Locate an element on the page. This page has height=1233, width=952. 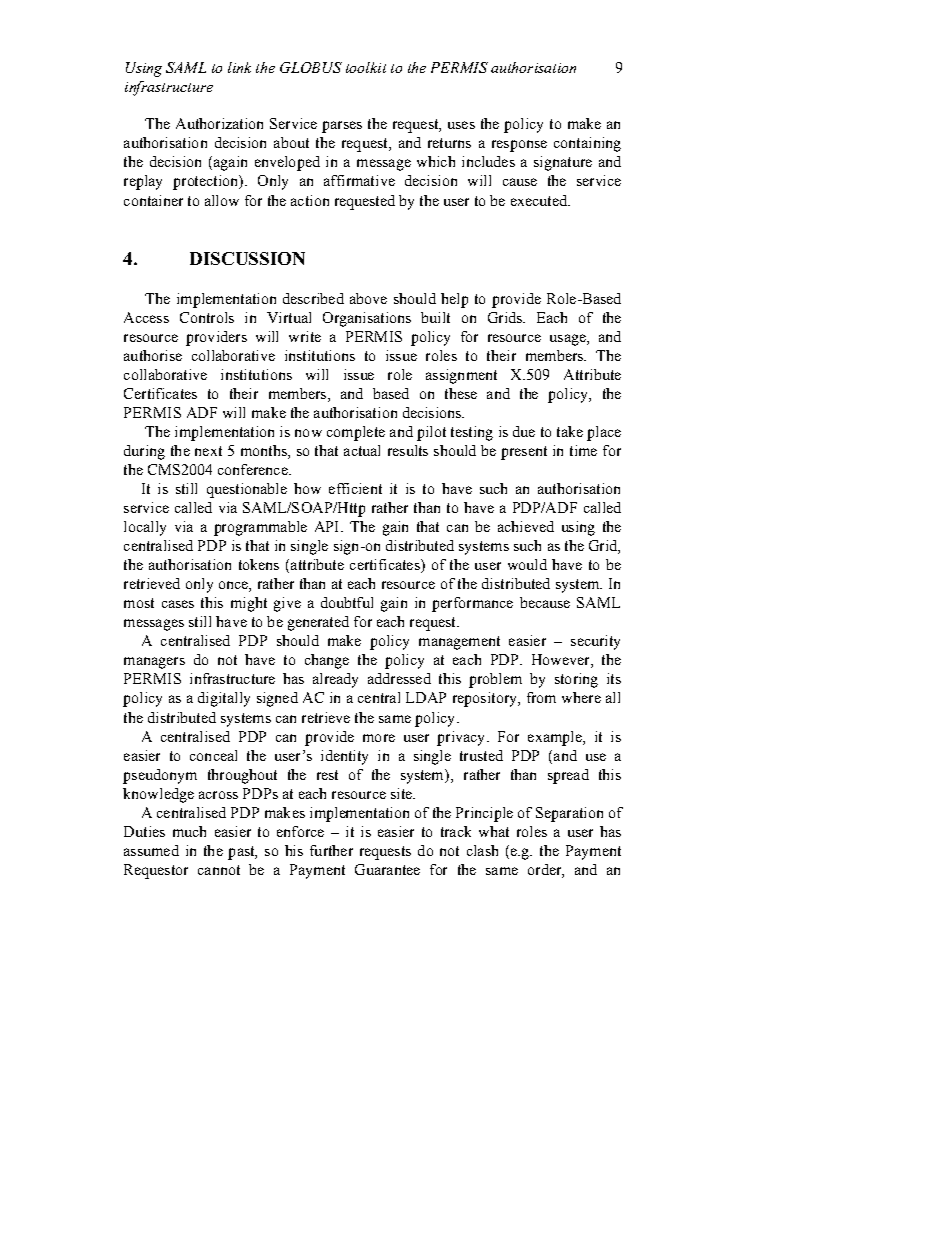
containing is located at coordinates (587, 144).
